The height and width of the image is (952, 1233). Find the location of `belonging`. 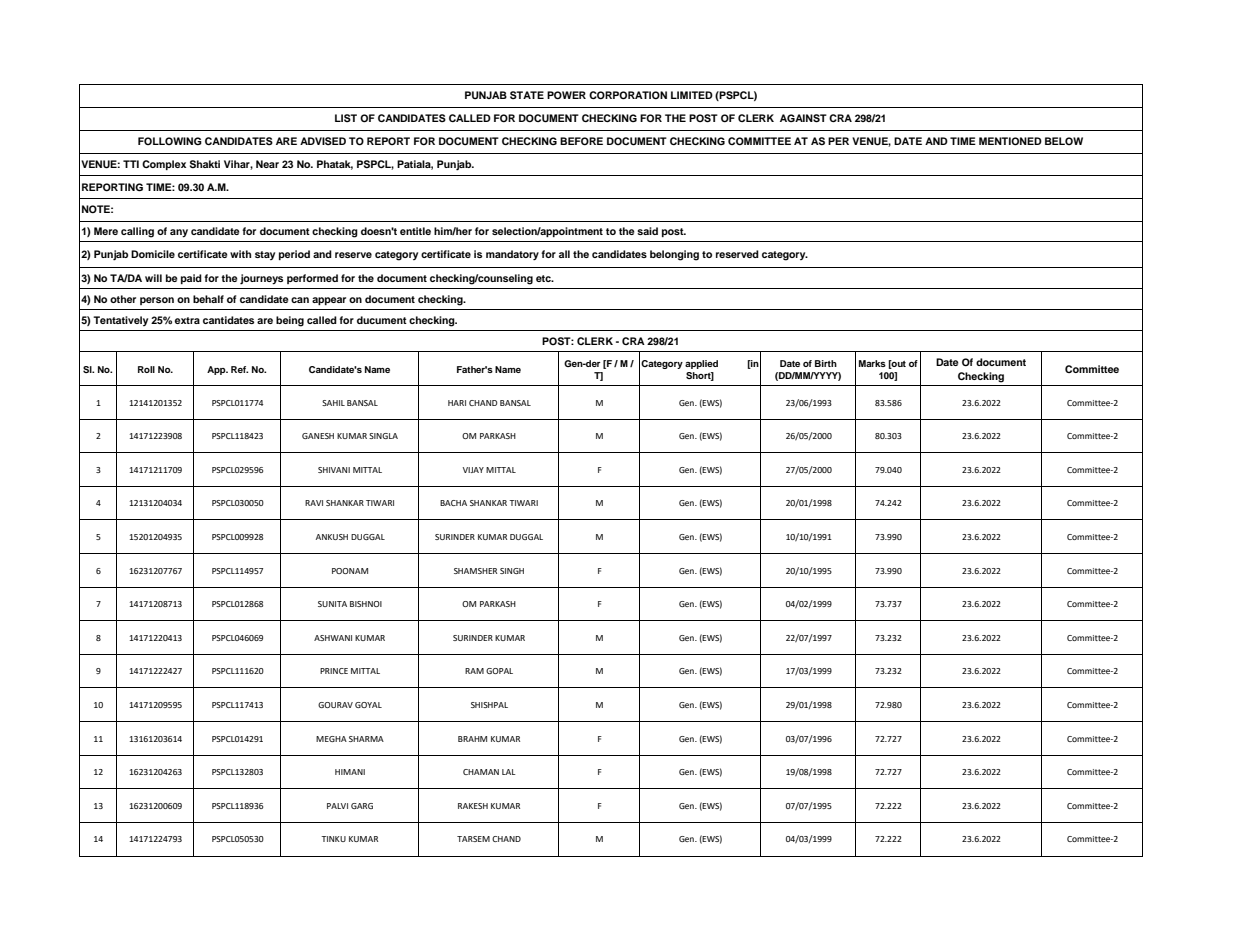

belonging is located at coordinates (674, 255).
